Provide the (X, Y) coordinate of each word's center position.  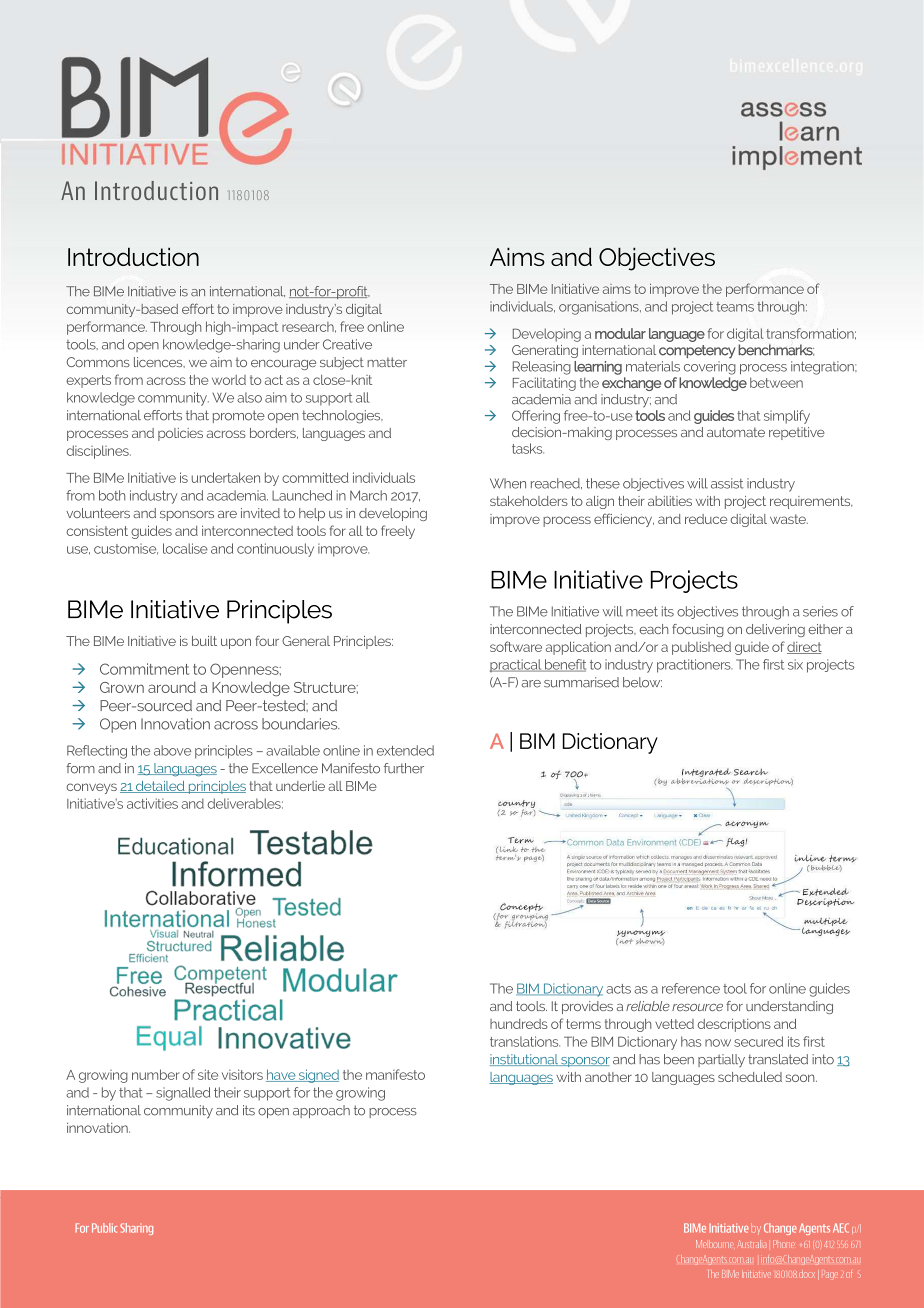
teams (735, 307)
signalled (183, 1094)
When (508, 483)
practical (517, 665)
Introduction (133, 256)
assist (727, 483)
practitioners (695, 666)
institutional (525, 1060)
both (112, 495)
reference (691, 988)
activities (152, 803)
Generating (545, 351)
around (172, 687)
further (404, 768)
